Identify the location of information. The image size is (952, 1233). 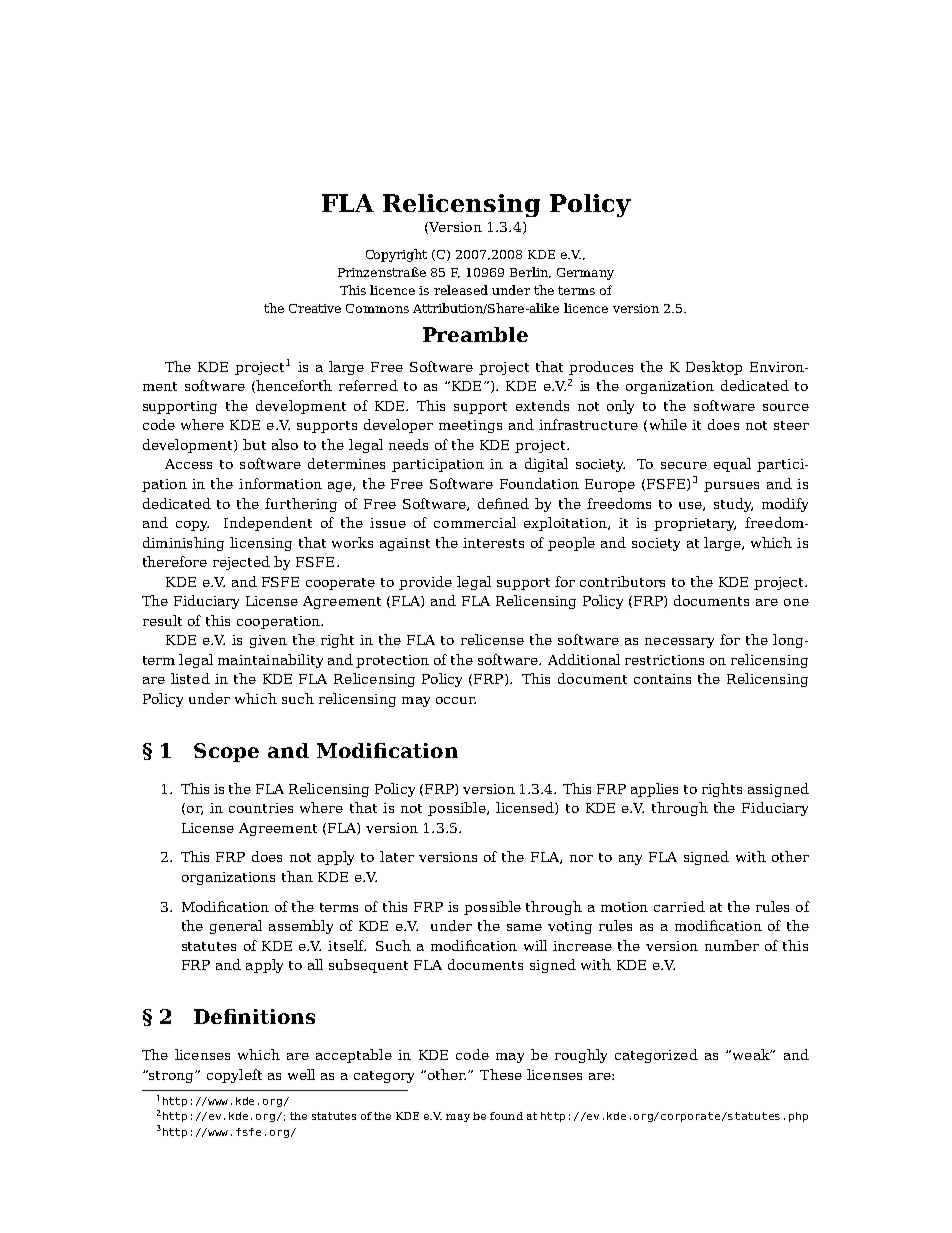
(280, 483).
